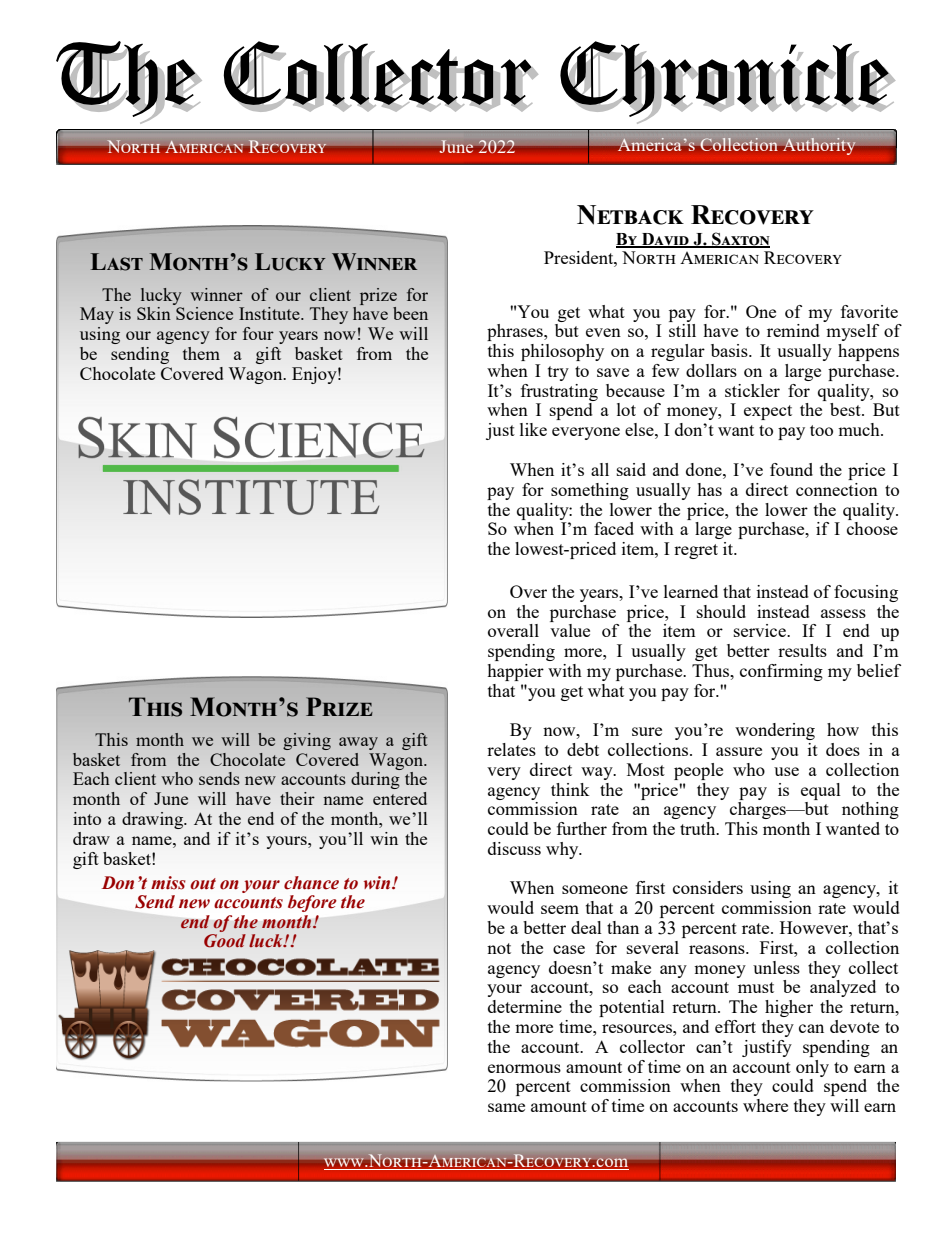 The width and height of the image is (952, 1233). Describe the element at coordinates (511, 749) in the image. I see `relates` at that location.
